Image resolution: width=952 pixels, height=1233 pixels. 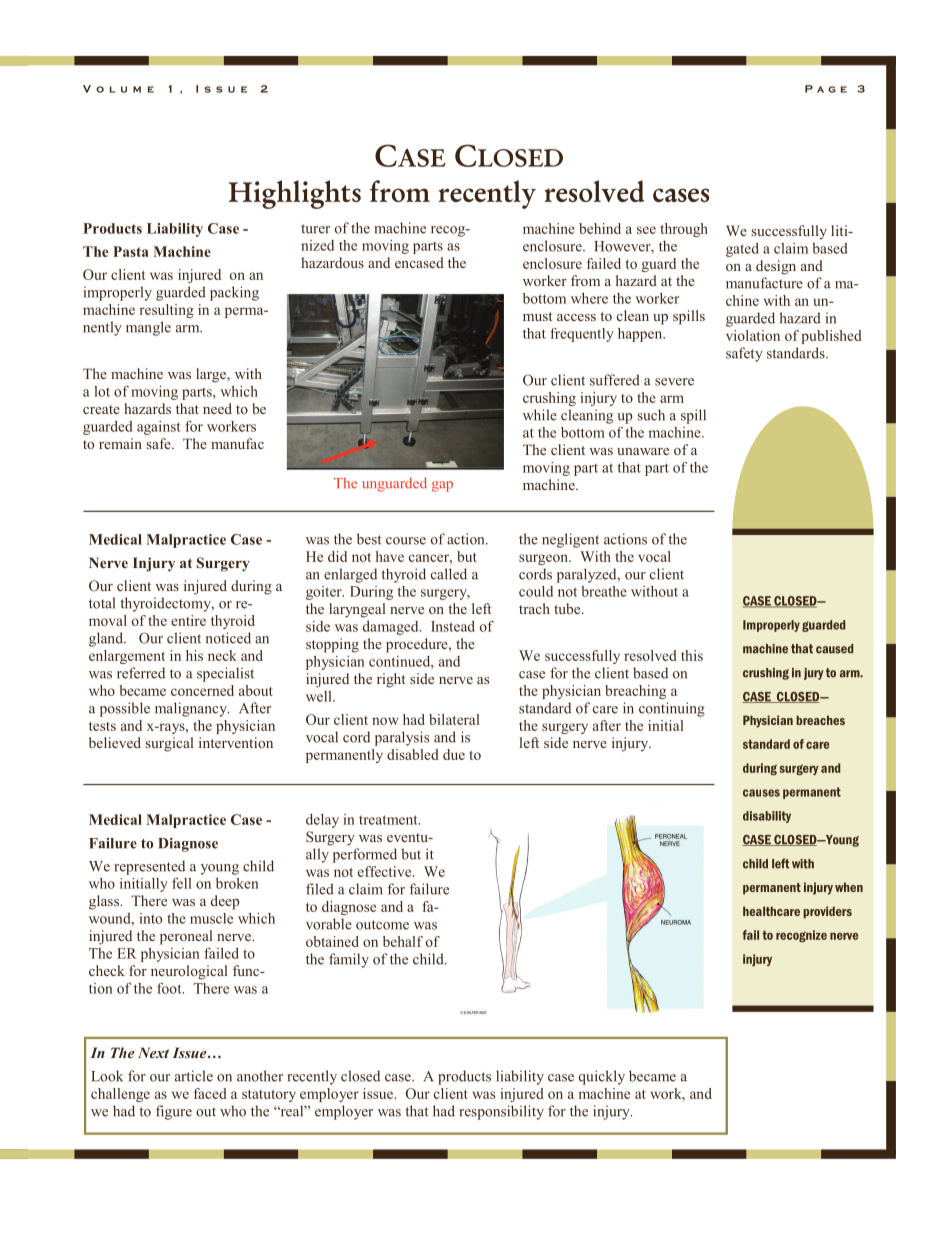 I want to click on responsibility, so click(x=502, y=1112).
